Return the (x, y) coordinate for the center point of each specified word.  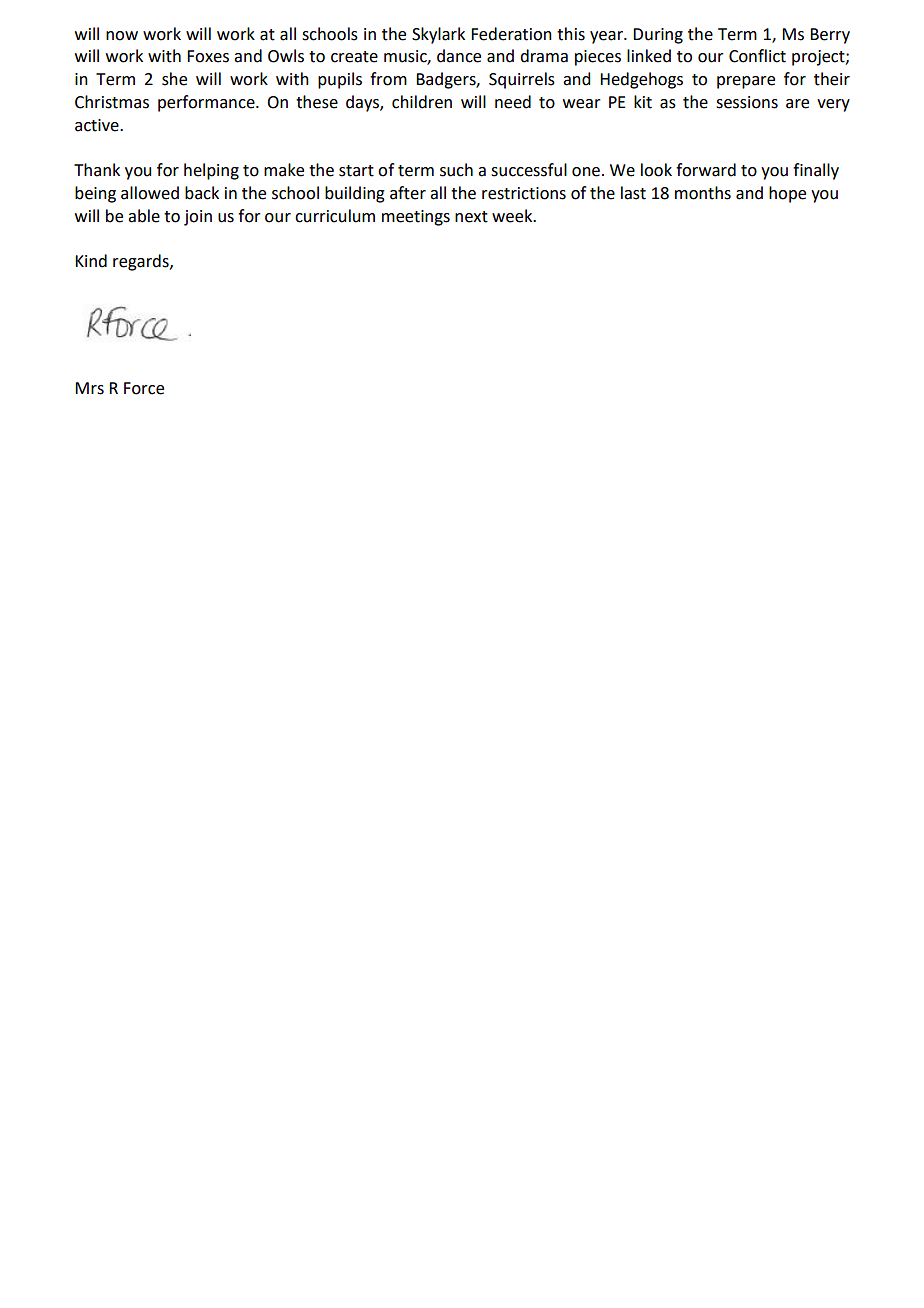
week (513, 216)
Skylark (438, 35)
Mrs (89, 388)
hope (787, 194)
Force (144, 388)
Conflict (757, 56)
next (471, 217)
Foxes (208, 56)
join (198, 218)
